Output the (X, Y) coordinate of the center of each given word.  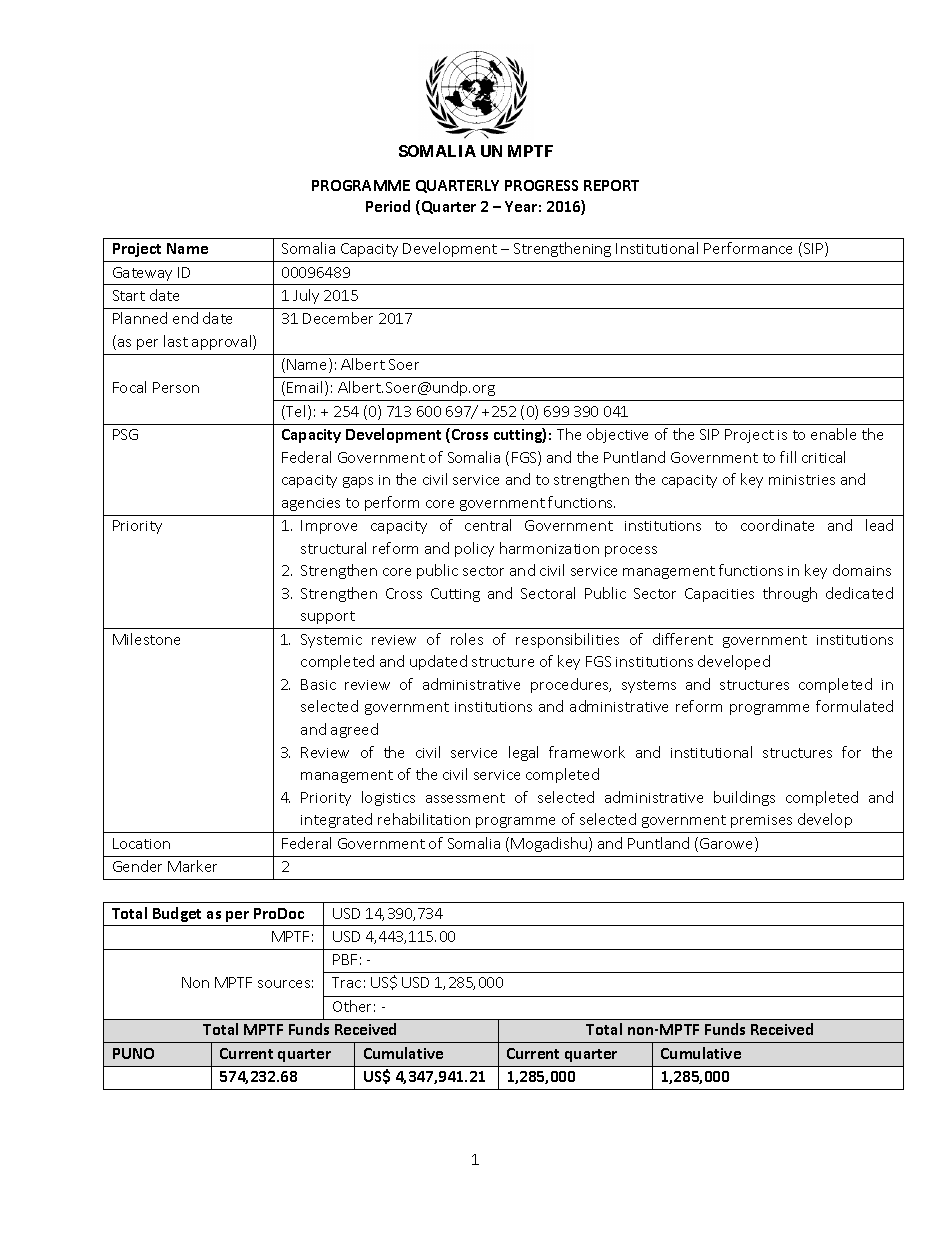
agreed (354, 730)
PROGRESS (541, 185)
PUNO (133, 1053)
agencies (311, 504)
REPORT (611, 185)
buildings (744, 798)
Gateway (142, 274)
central (488, 525)
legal (523, 753)
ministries (802, 480)
